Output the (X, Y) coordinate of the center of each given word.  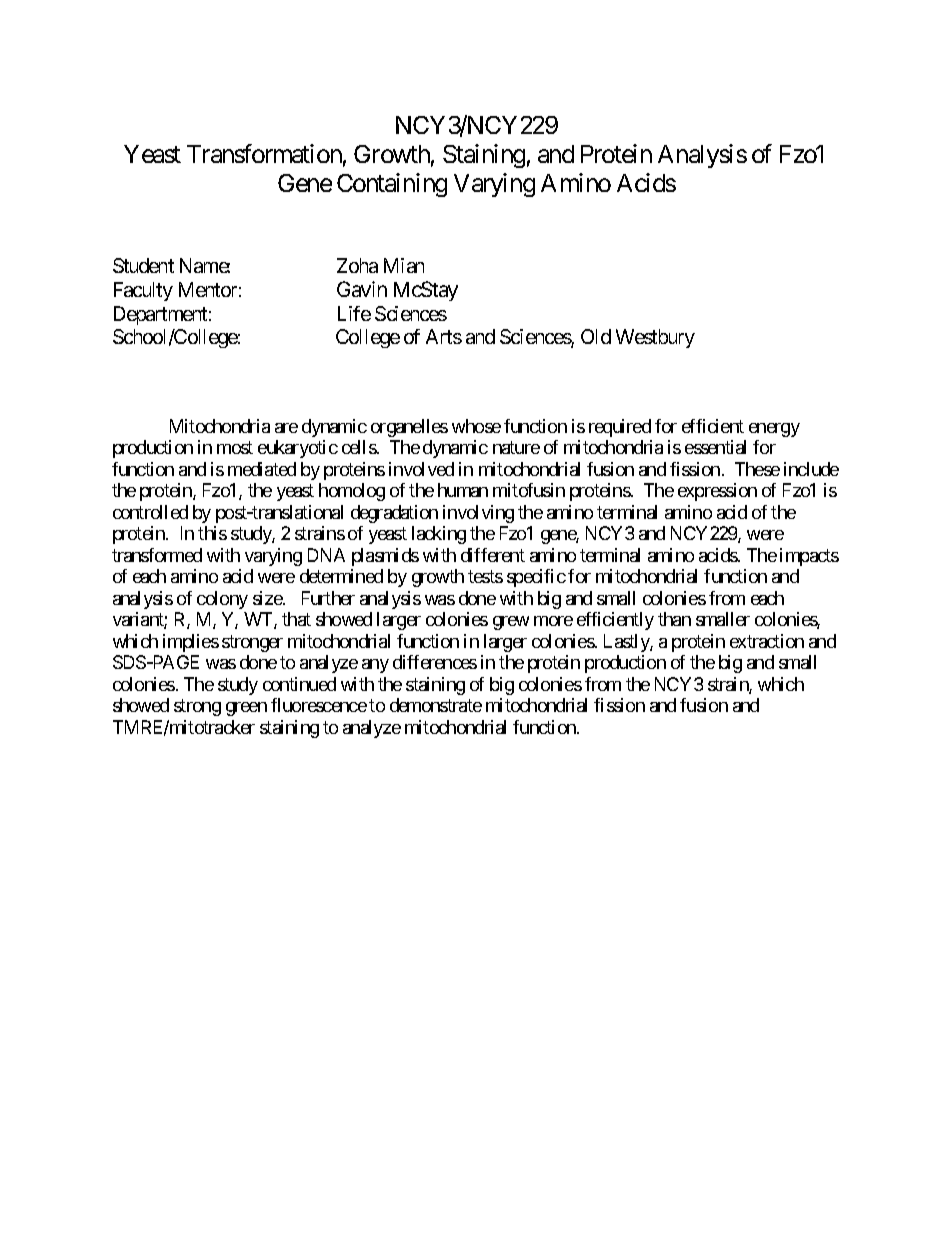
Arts (444, 336)
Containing (392, 185)
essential (715, 447)
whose (476, 426)
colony (222, 600)
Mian (404, 265)
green (246, 709)
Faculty (143, 291)
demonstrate (436, 705)
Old (596, 336)
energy (774, 430)
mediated (262, 469)
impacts (809, 557)
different (493, 555)
